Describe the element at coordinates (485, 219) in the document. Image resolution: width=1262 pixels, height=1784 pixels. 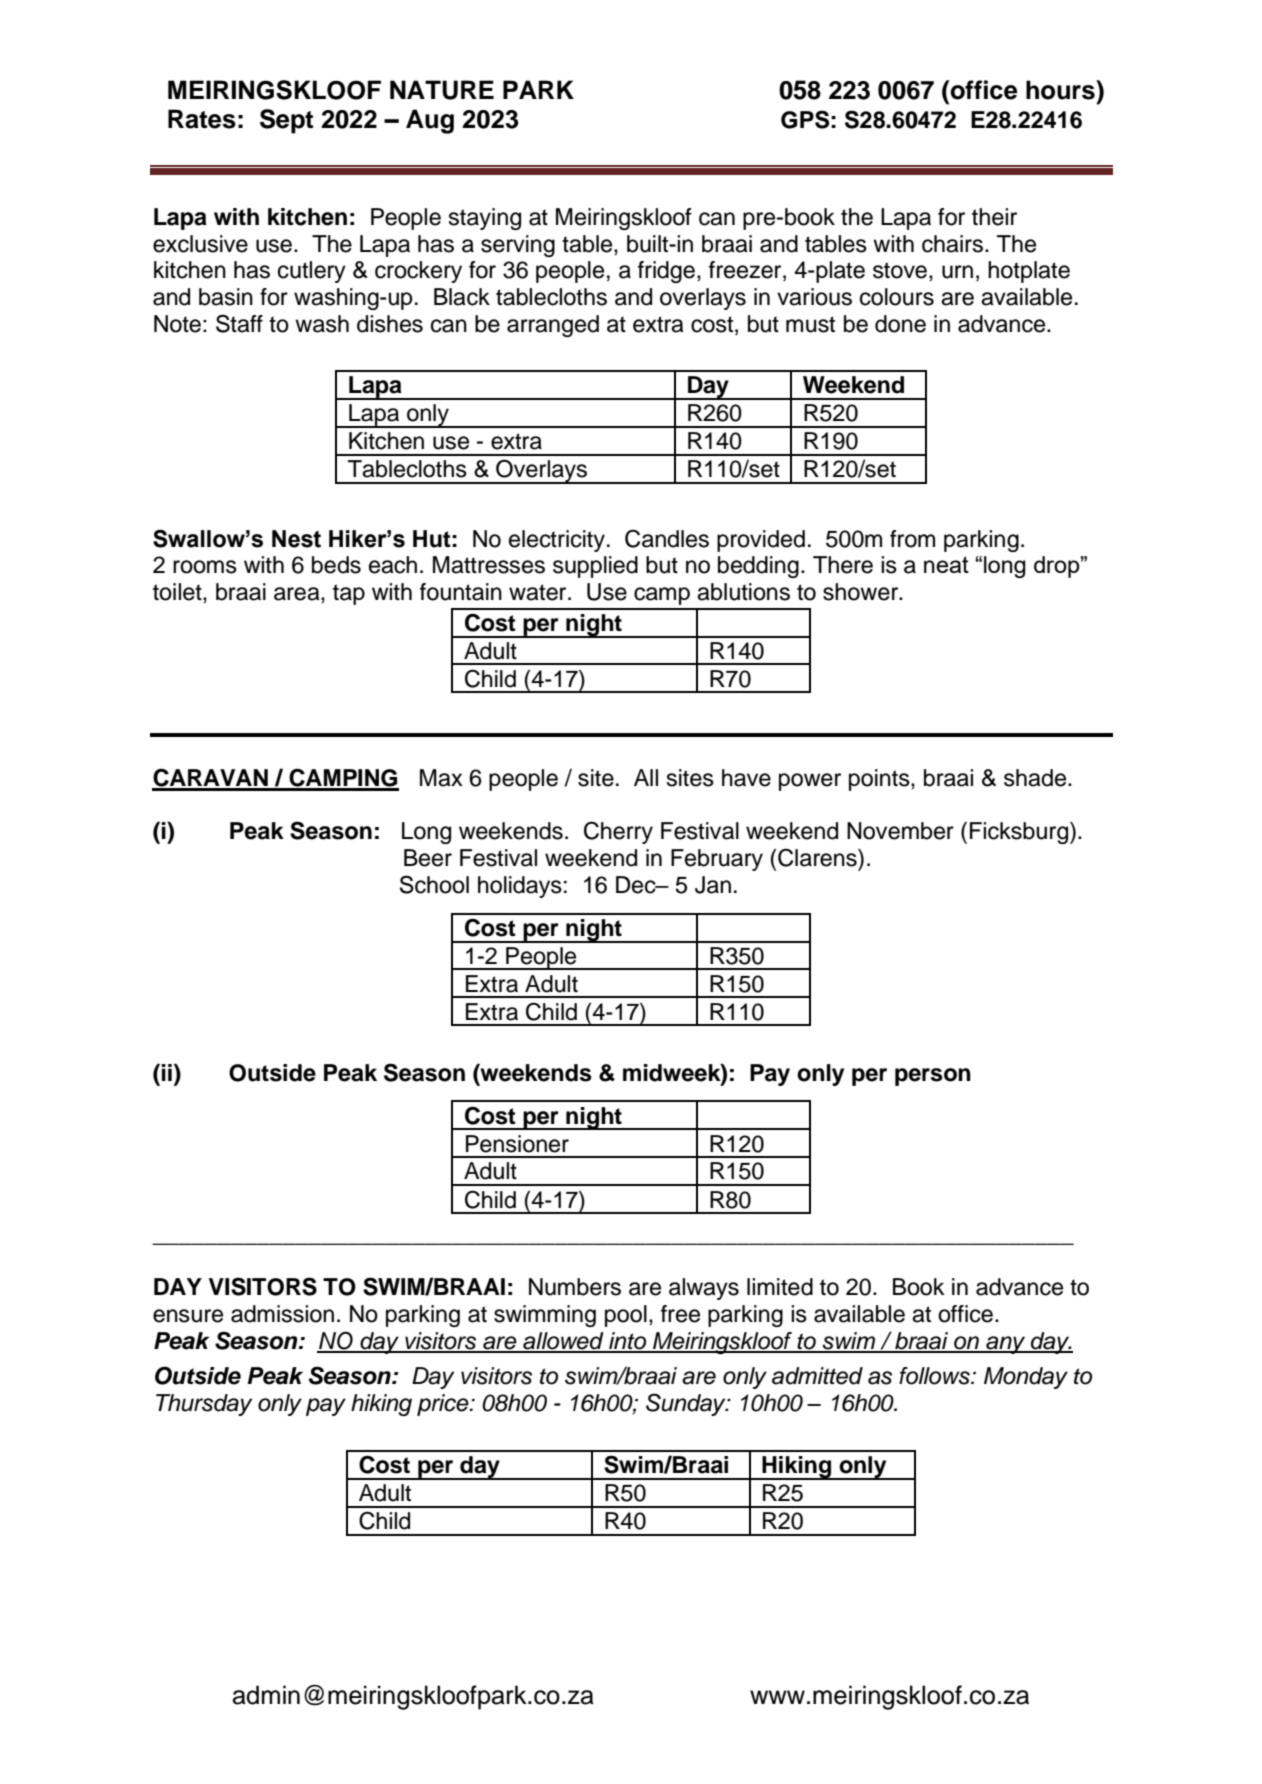
I see `staying` at that location.
